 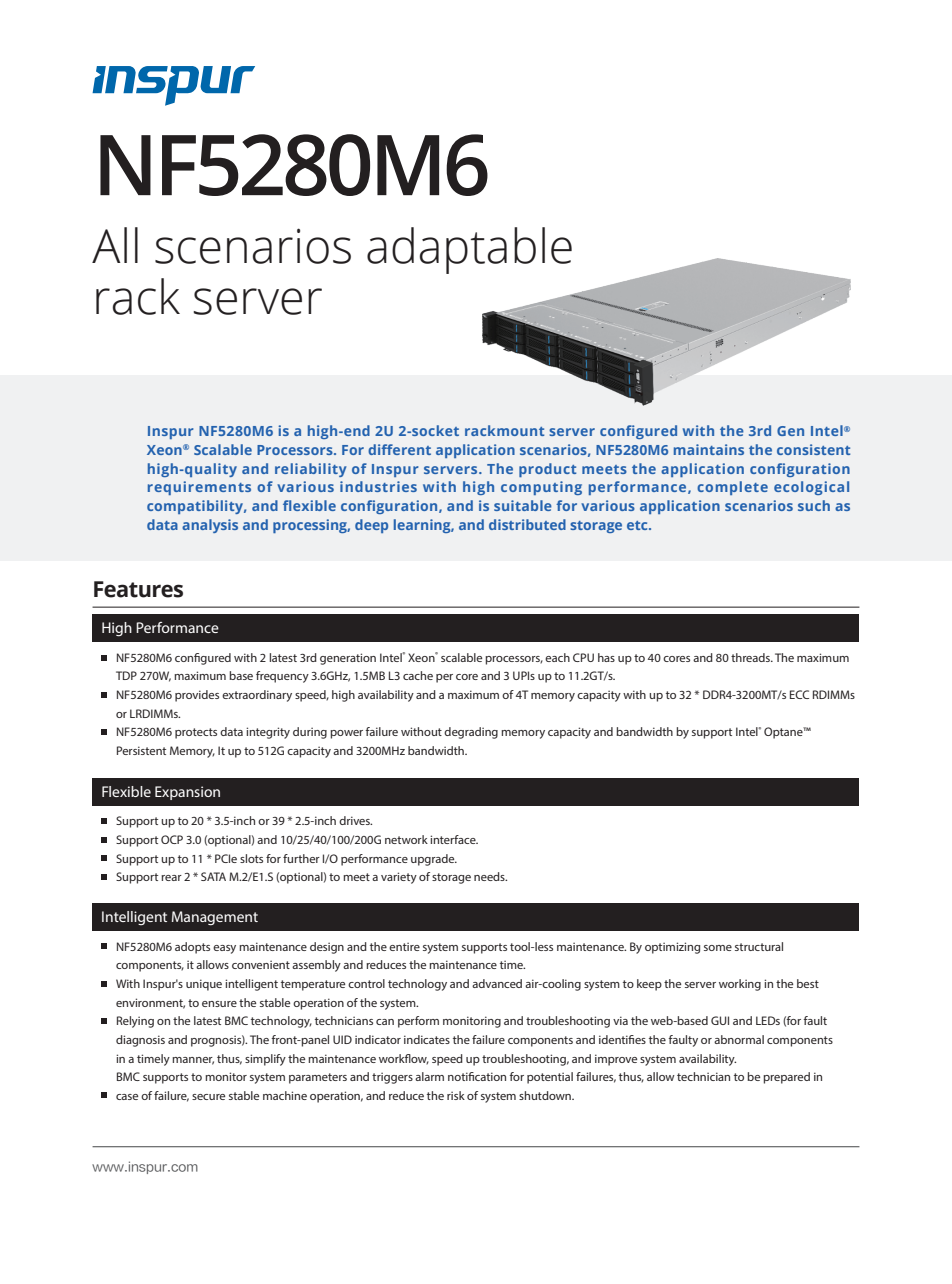 I want to click on interface, so click(x=454, y=839).
